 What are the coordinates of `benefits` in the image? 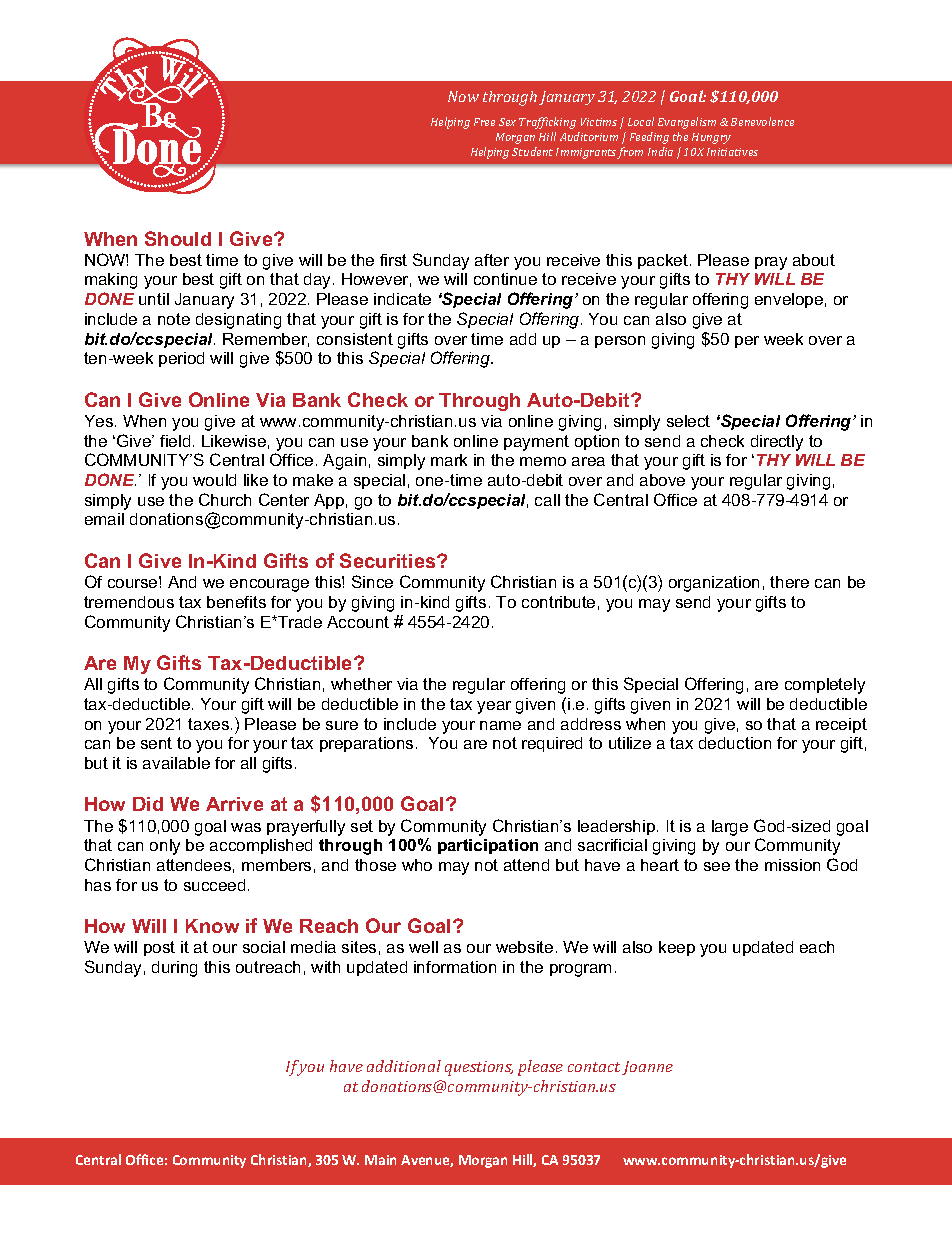 It's located at (236, 602).
